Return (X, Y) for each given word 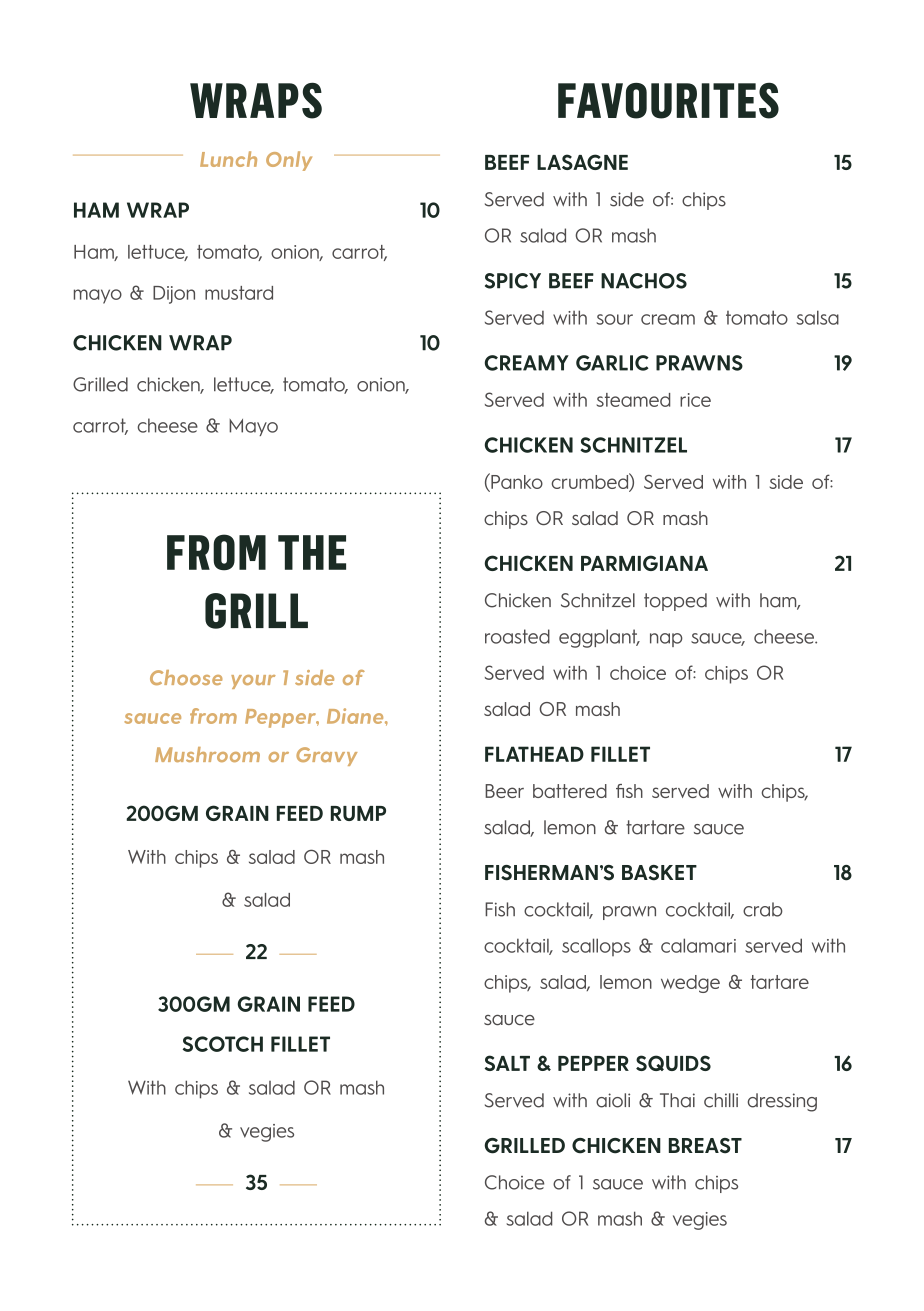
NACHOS (644, 281)
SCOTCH (223, 1044)
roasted (517, 636)
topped (675, 602)
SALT (507, 1063)
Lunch (228, 159)
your (253, 682)
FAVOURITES (668, 100)
